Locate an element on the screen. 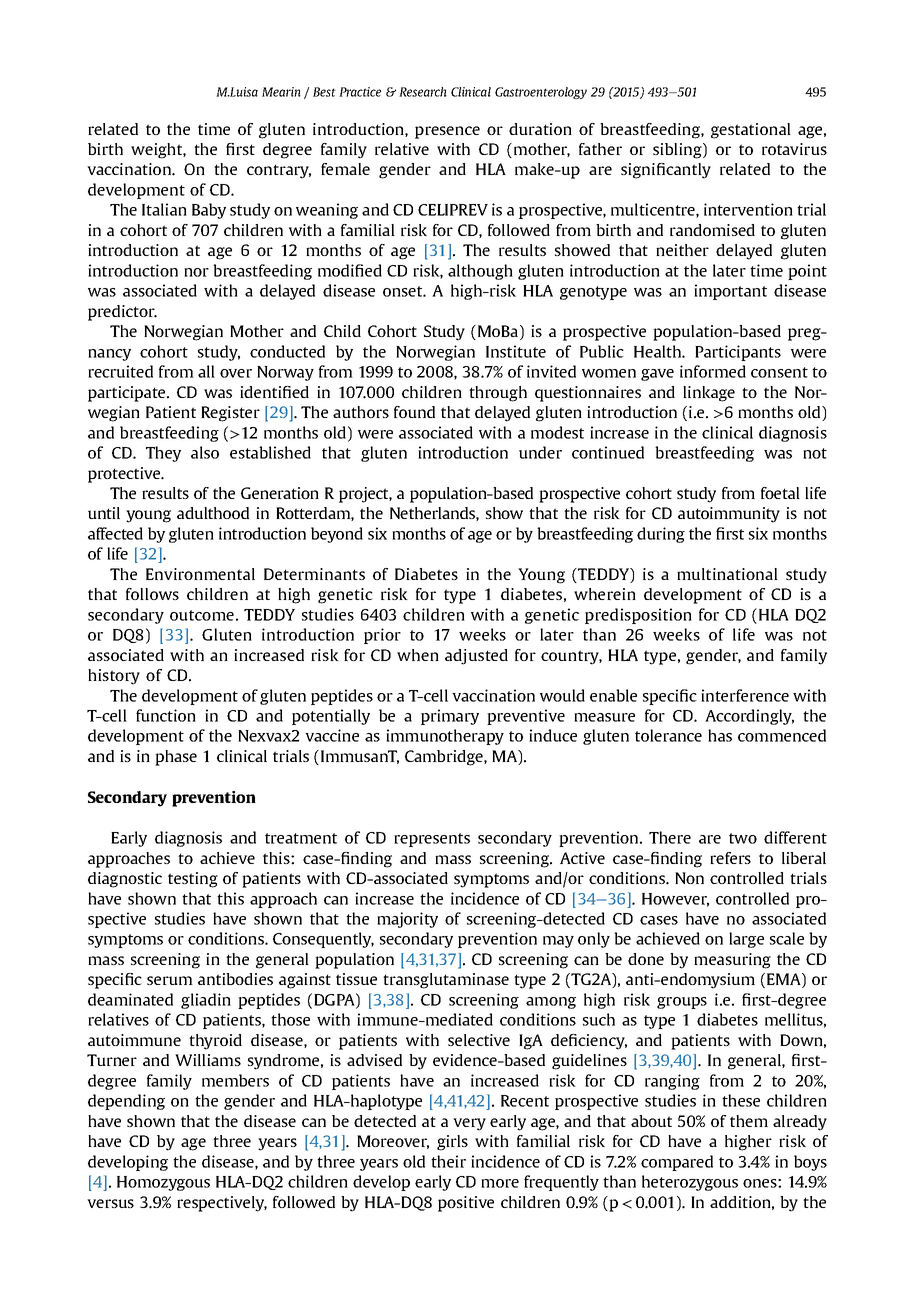 Image resolution: width=904 pixels, height=1316 pixels. measuring is located at coordinates (732, 961).
